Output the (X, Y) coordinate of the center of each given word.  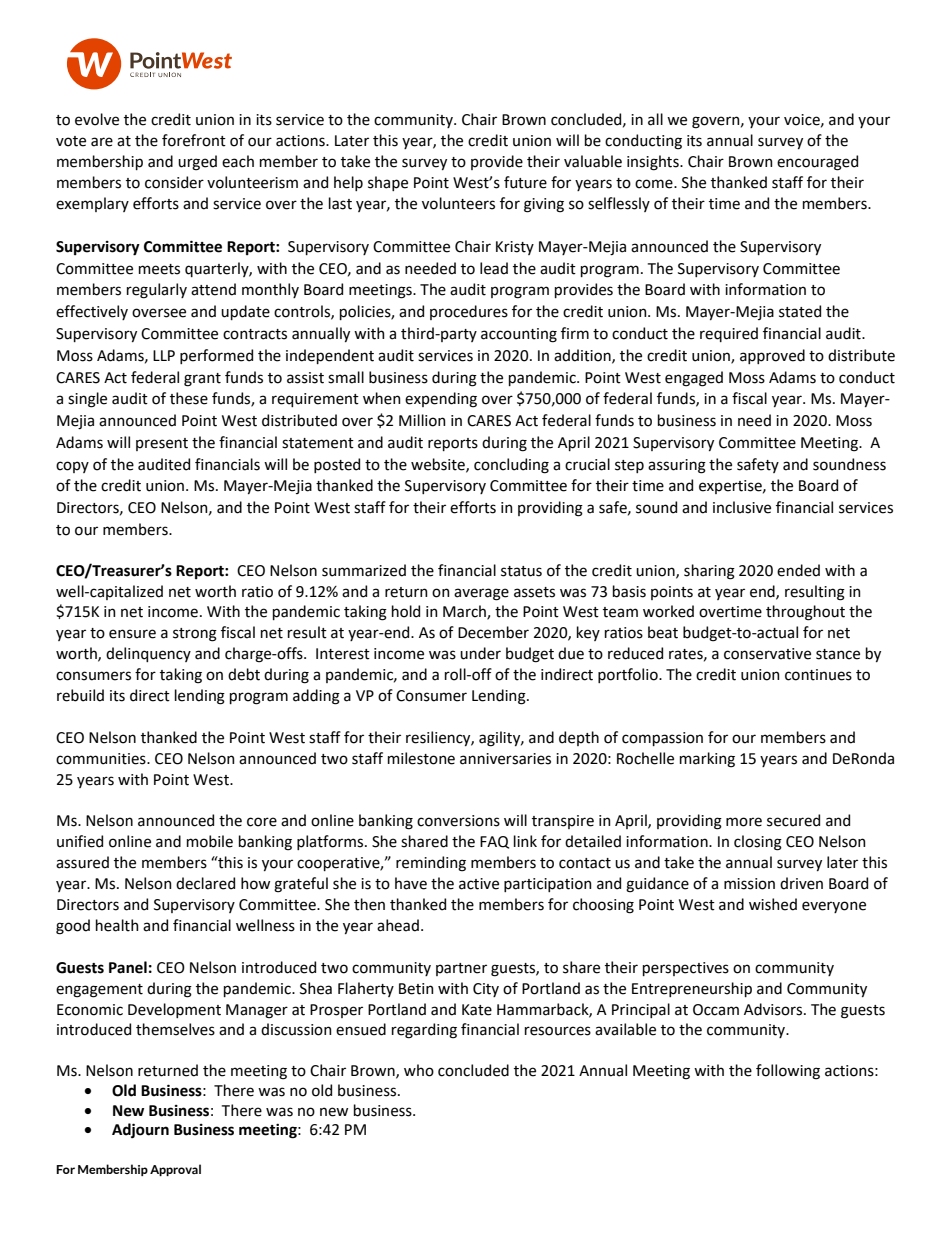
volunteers (458, 203)
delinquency (148, 654)
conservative (767, 654)
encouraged (817, 163)
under (480, 653)
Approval (175, 1170)
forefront (194, 140)
